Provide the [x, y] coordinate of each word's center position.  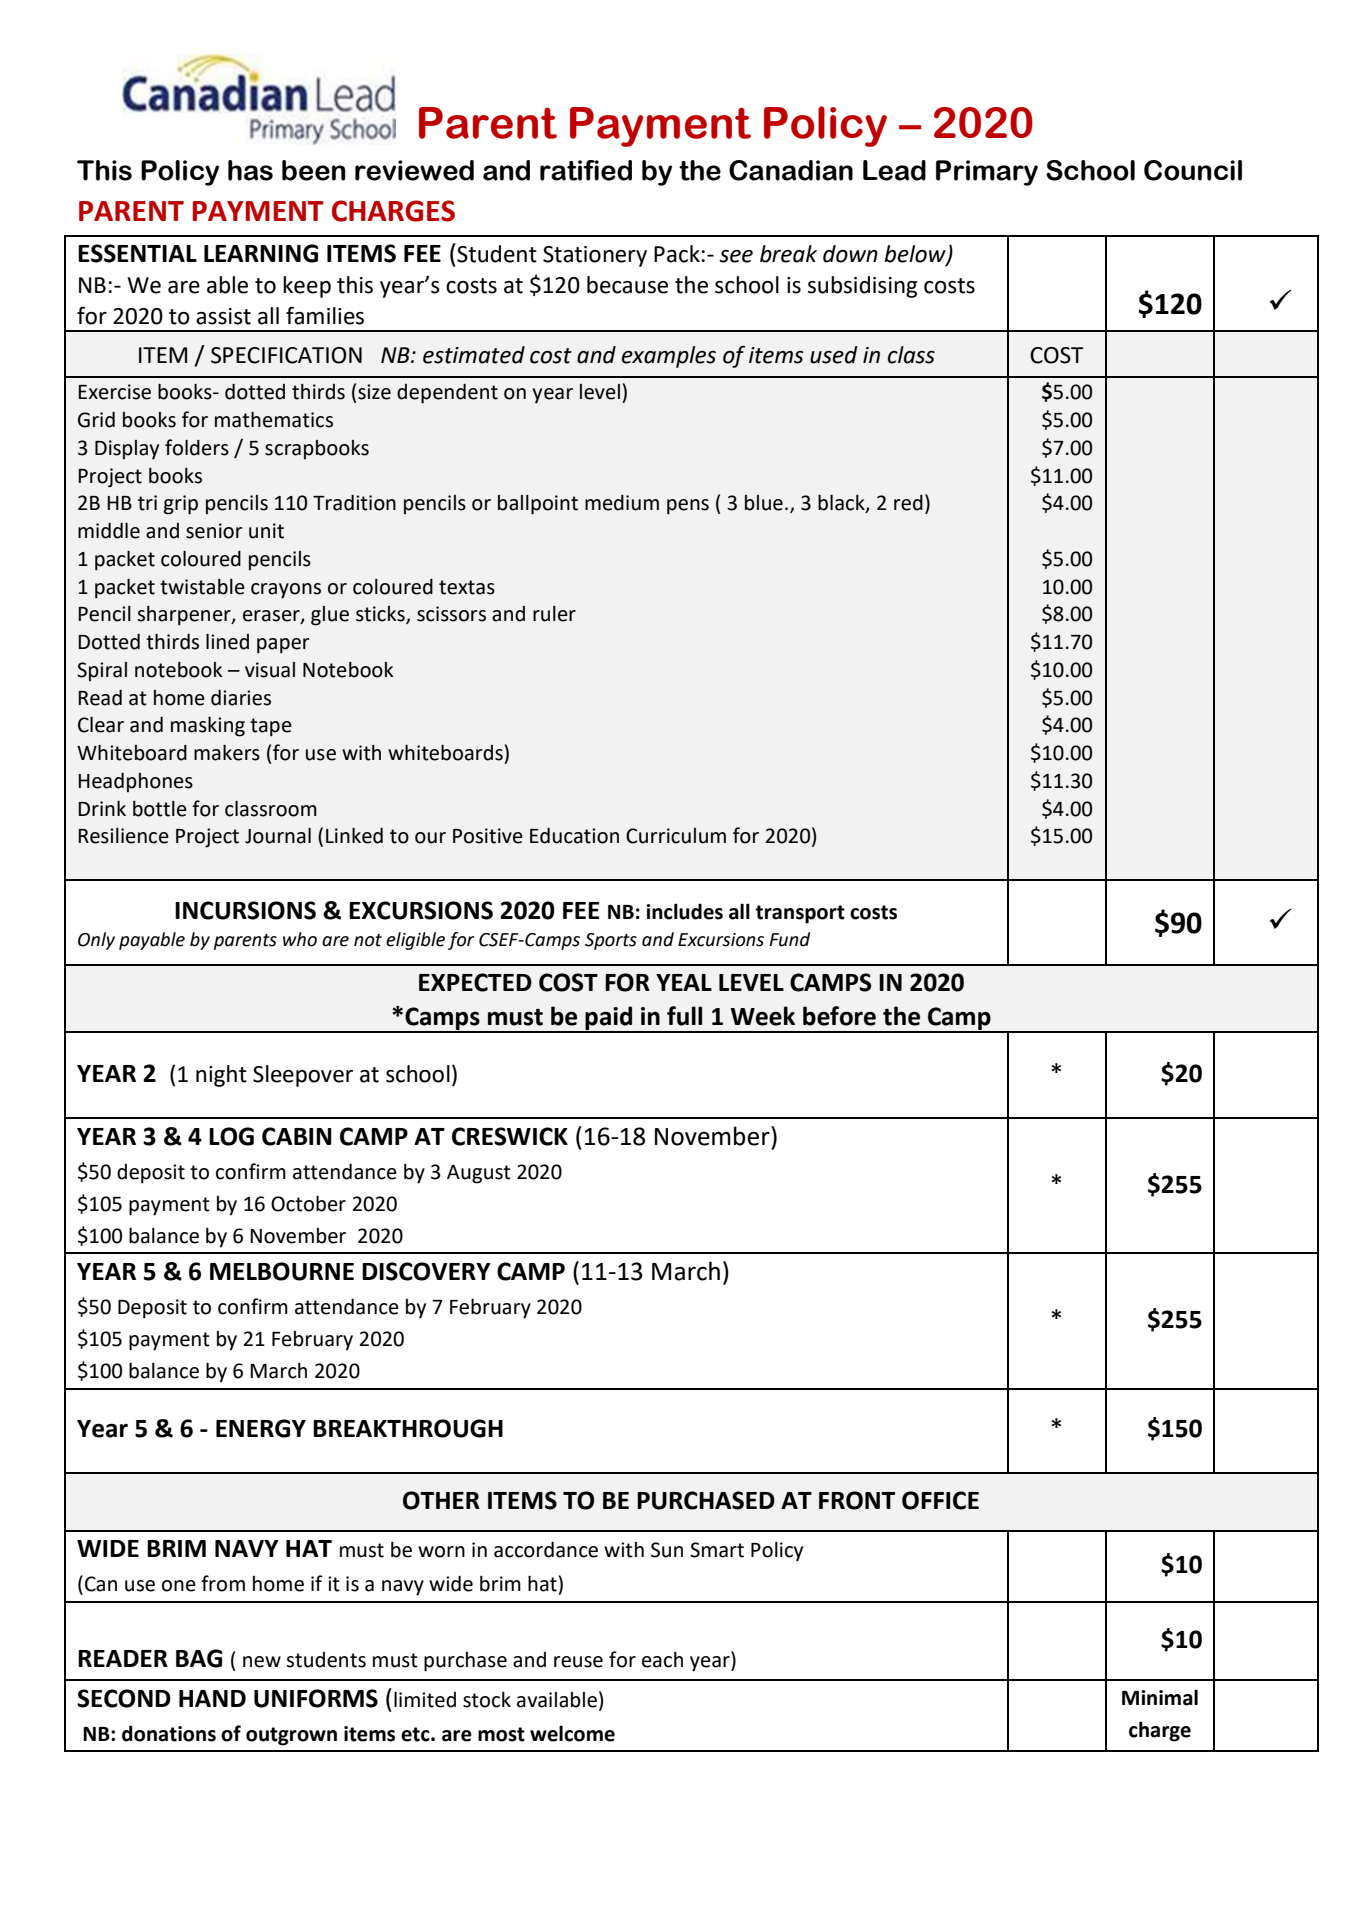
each [662, 1660]
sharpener [185, 616]
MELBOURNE [282, 1271]
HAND [212, 1698]
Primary [987, 173]
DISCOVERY [426, 1271]
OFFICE [940, 1500]
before [839, 1016]
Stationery [595, 256]
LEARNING [261, 253]
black [842, 504]
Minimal [1160, 1697]
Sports [611, 941]
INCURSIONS [245, 910]
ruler [554, 614]
